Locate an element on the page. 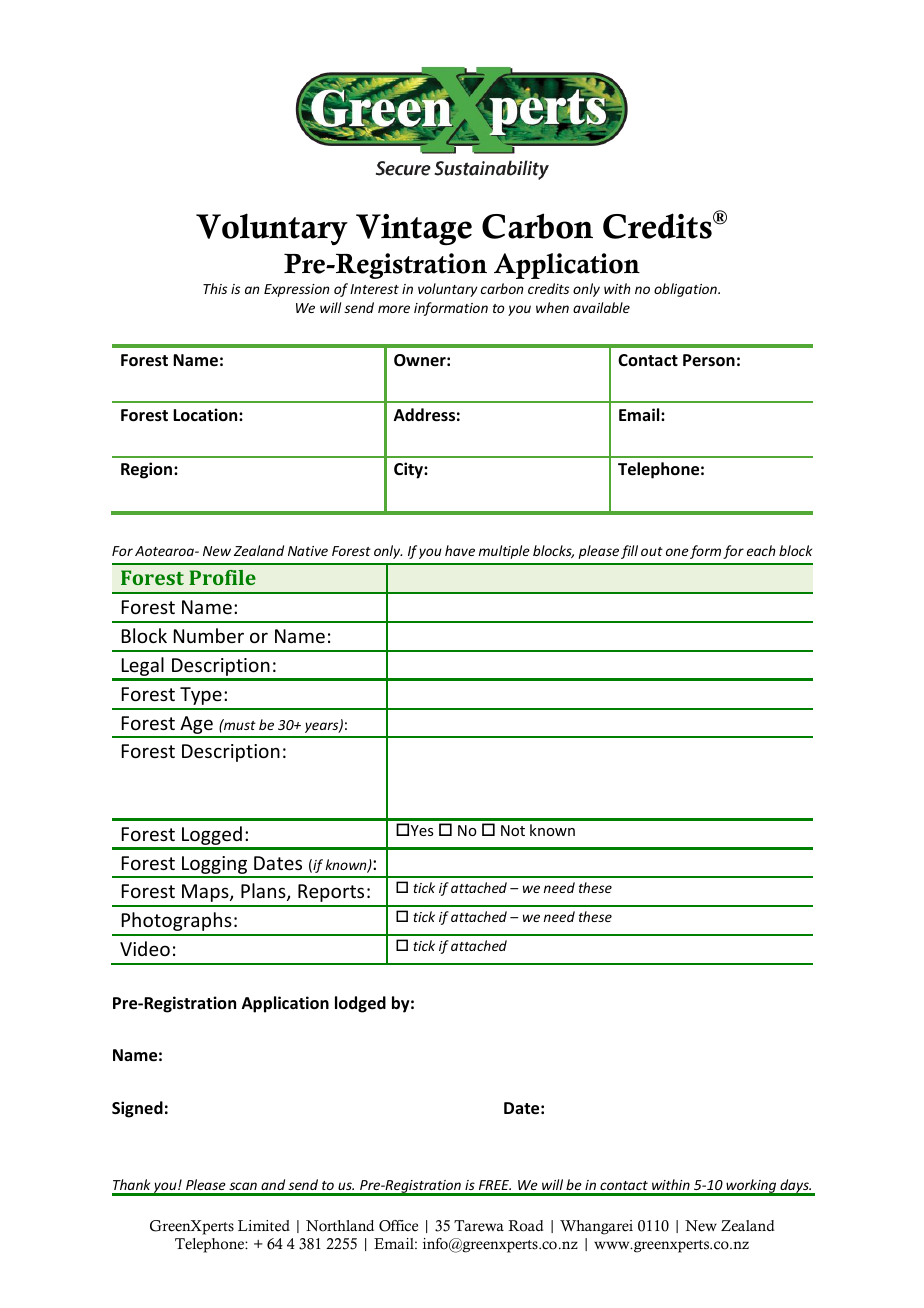  Office is located at coordinates (398, 1226).
